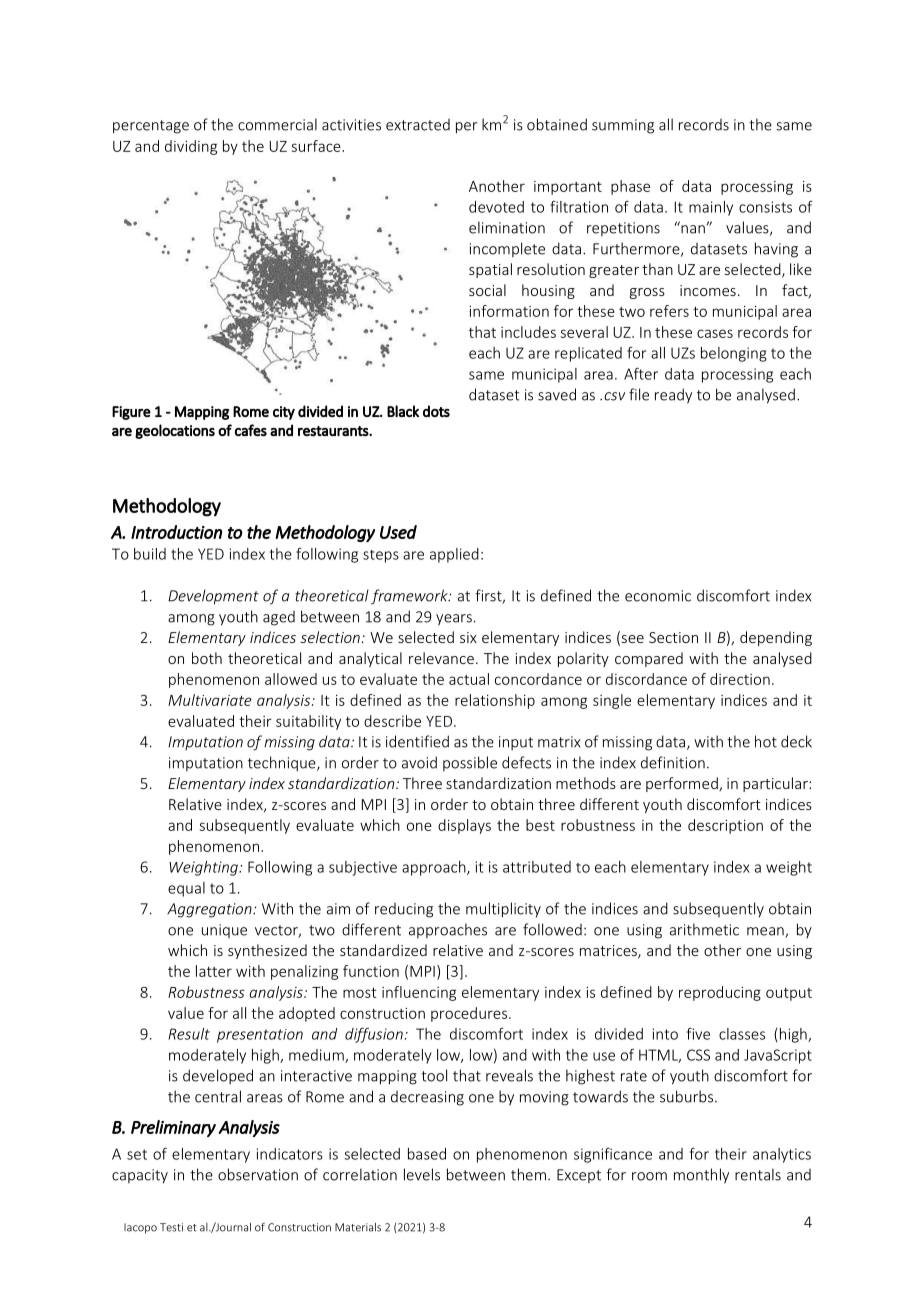 The height and width of the screenshot is (1308, 924). I want to click on arithmetic, so click(704, 929).
